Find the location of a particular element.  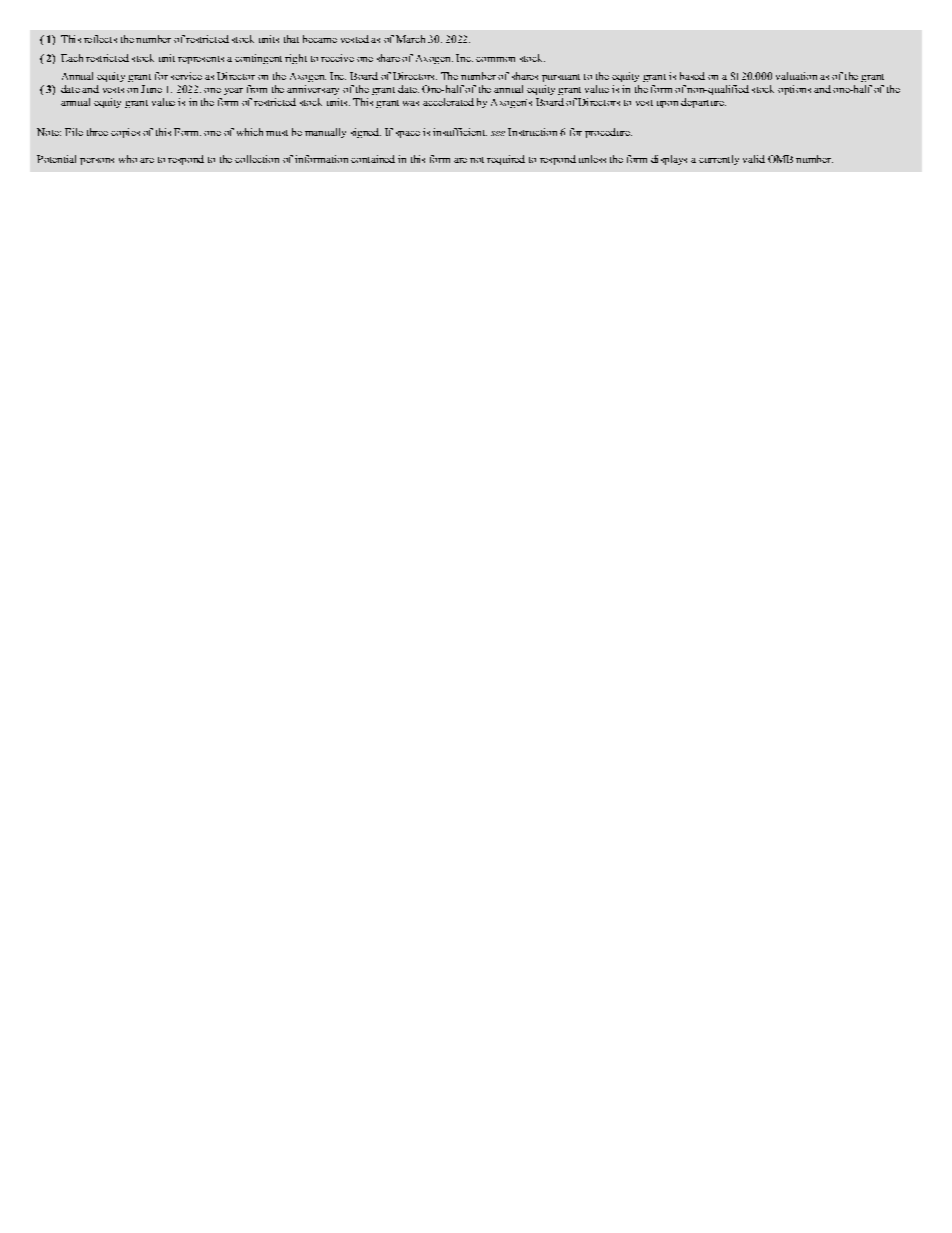

common is located at coordinates (495, 59).
